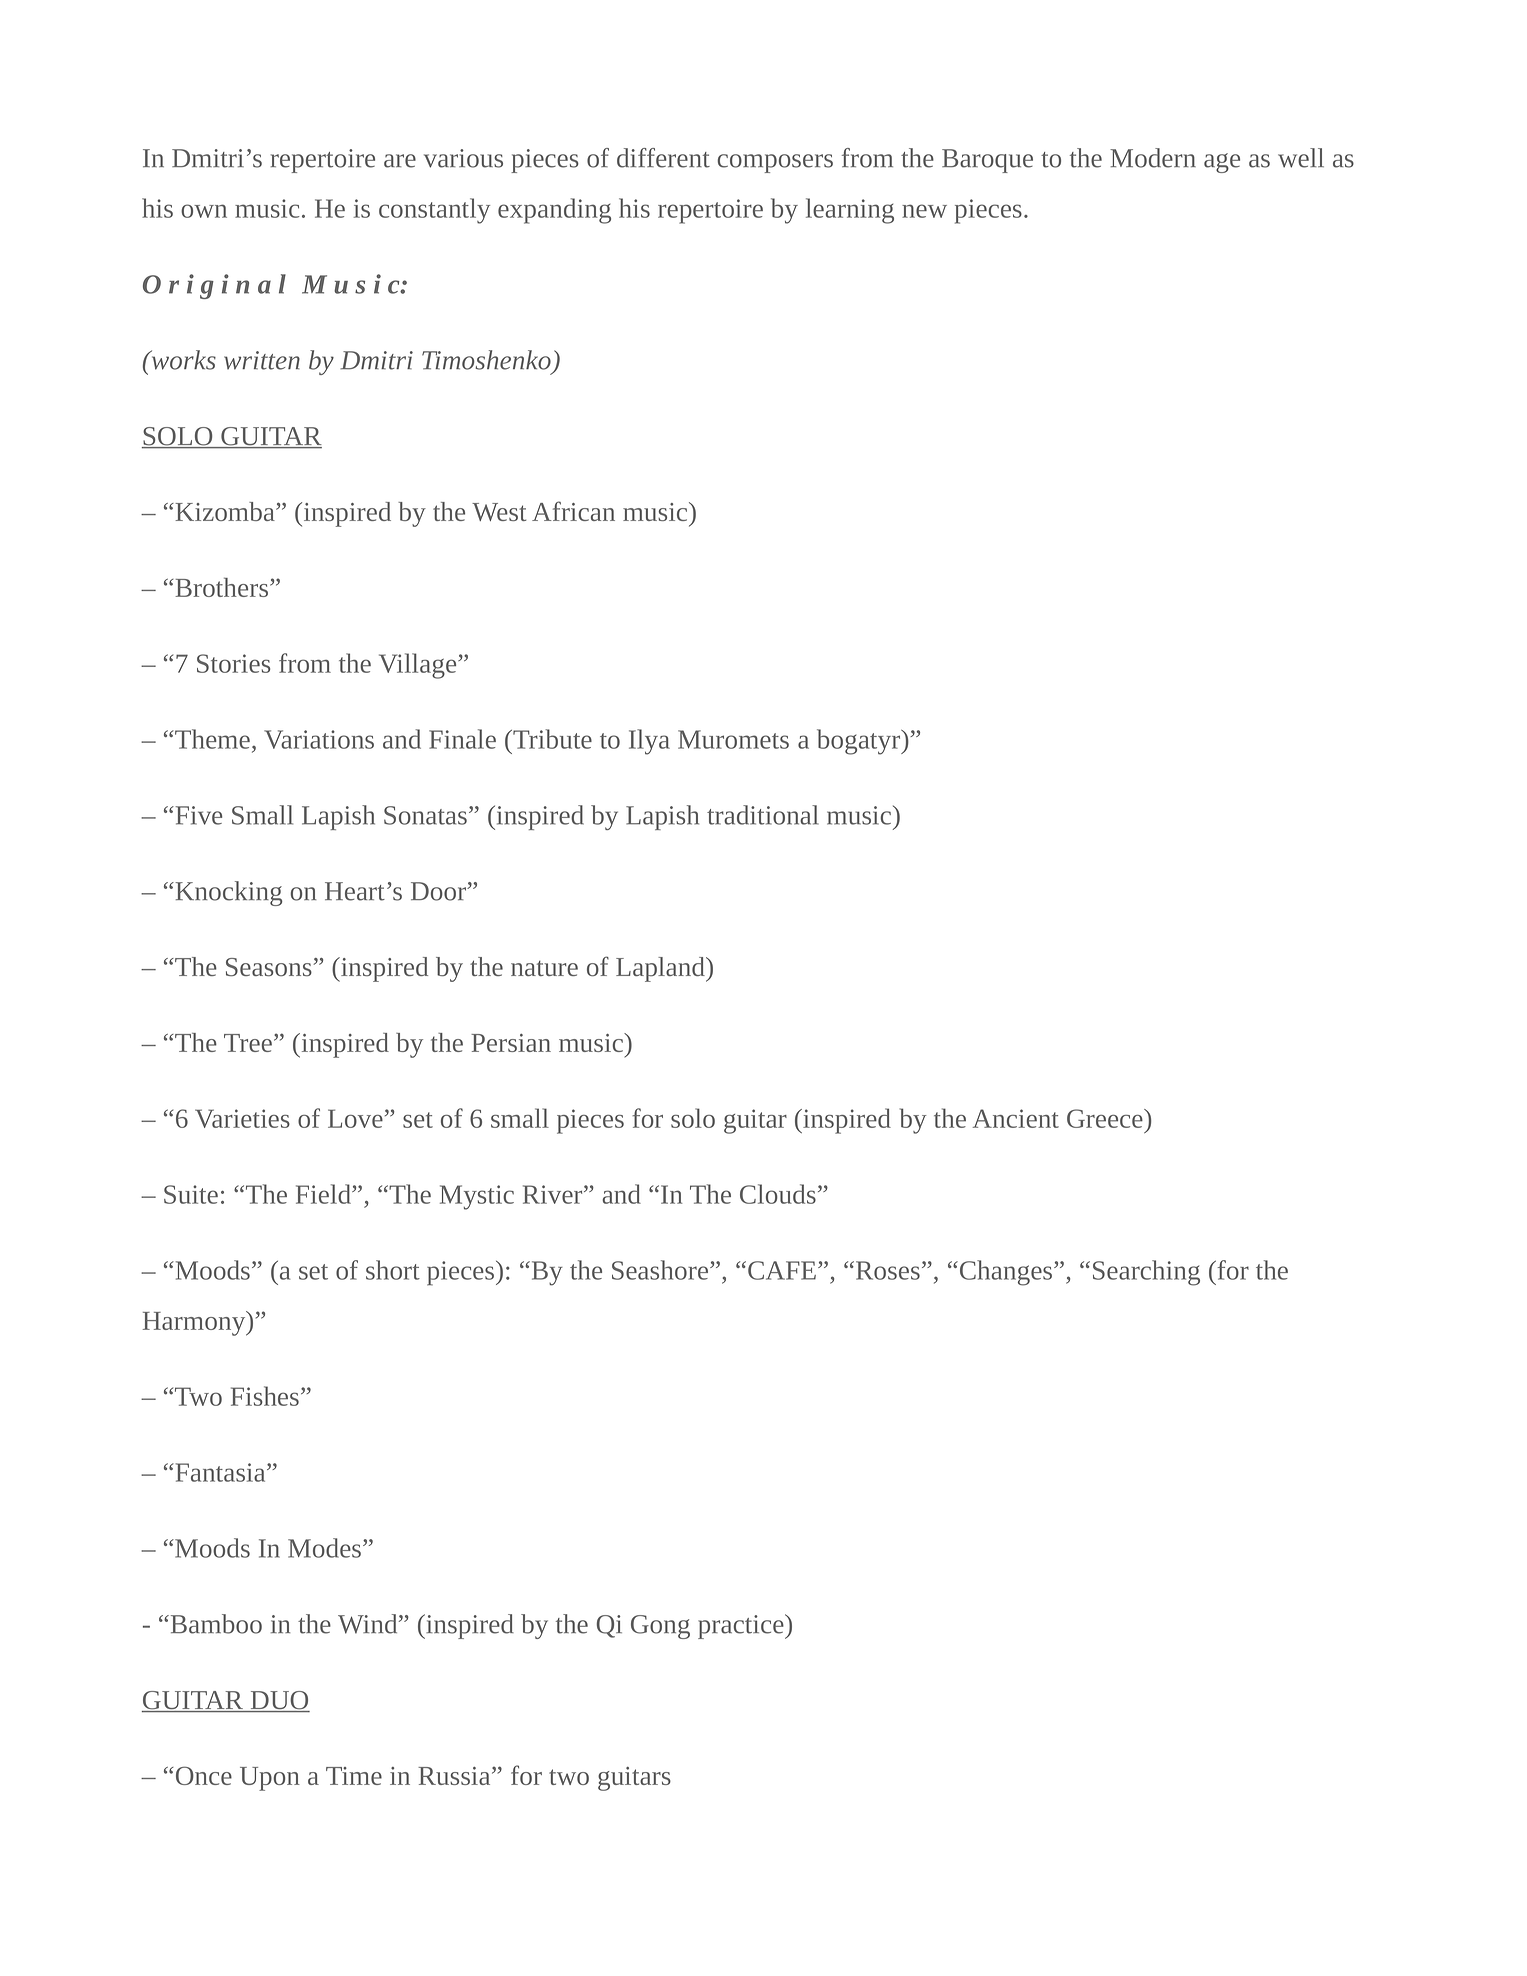 This screenshot has height=1976, width=1527. Describe the element at coordinates (400, 161) in the screenshot. I see `are` at that location.
